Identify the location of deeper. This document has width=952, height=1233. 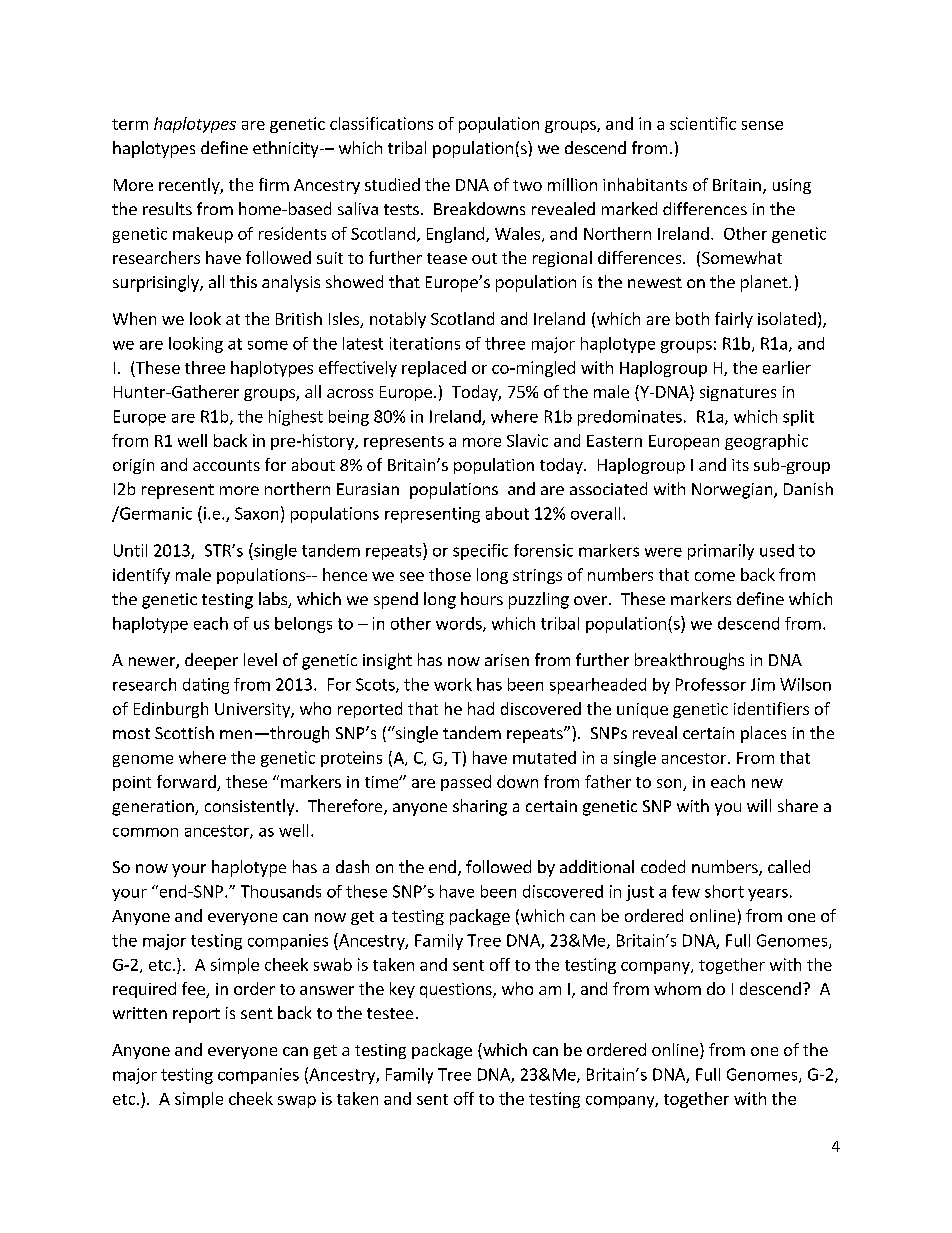
(211, 661).
